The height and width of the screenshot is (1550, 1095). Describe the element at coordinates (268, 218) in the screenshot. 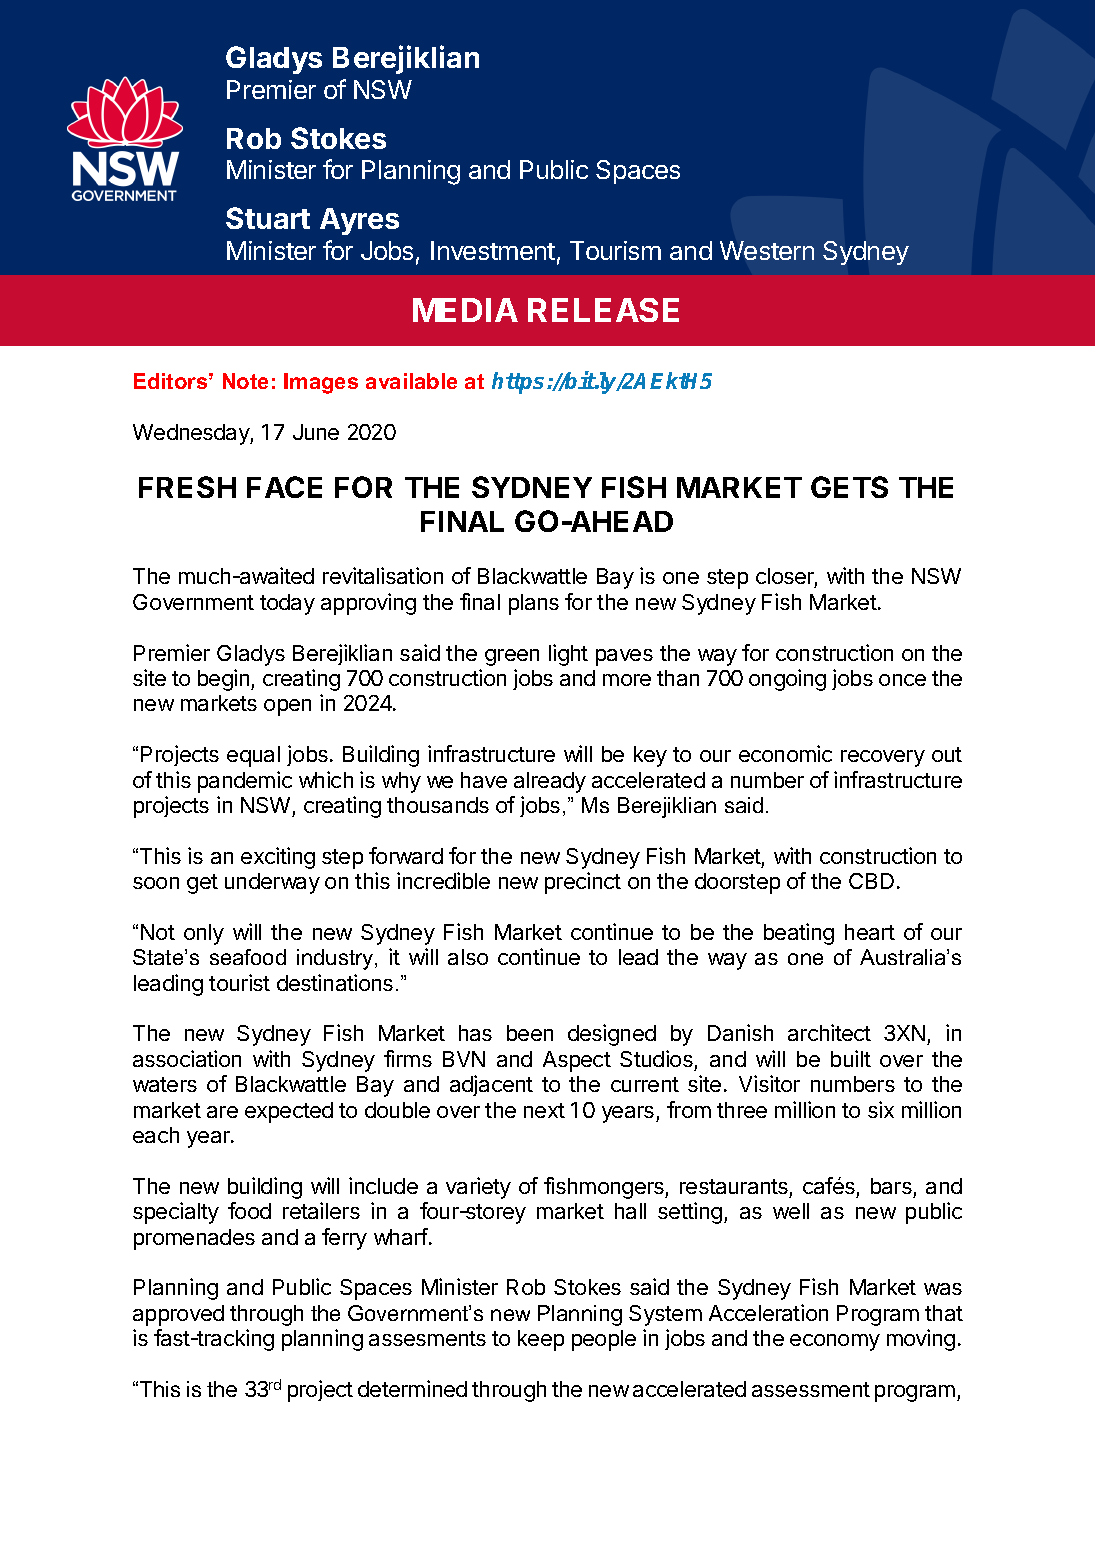

I see `Stuart` at that location.
